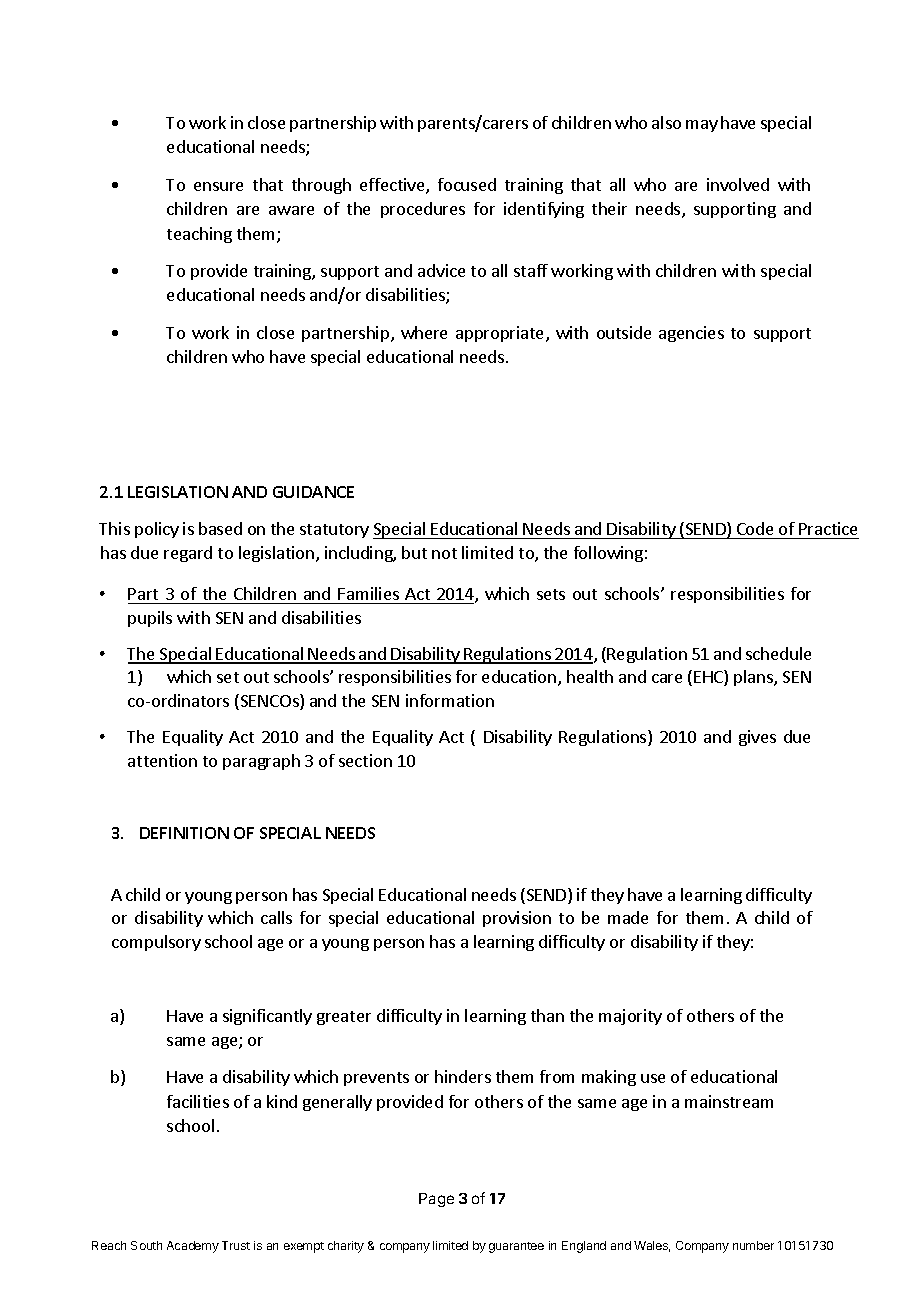  I want to click on involved, so click(738, 184).
